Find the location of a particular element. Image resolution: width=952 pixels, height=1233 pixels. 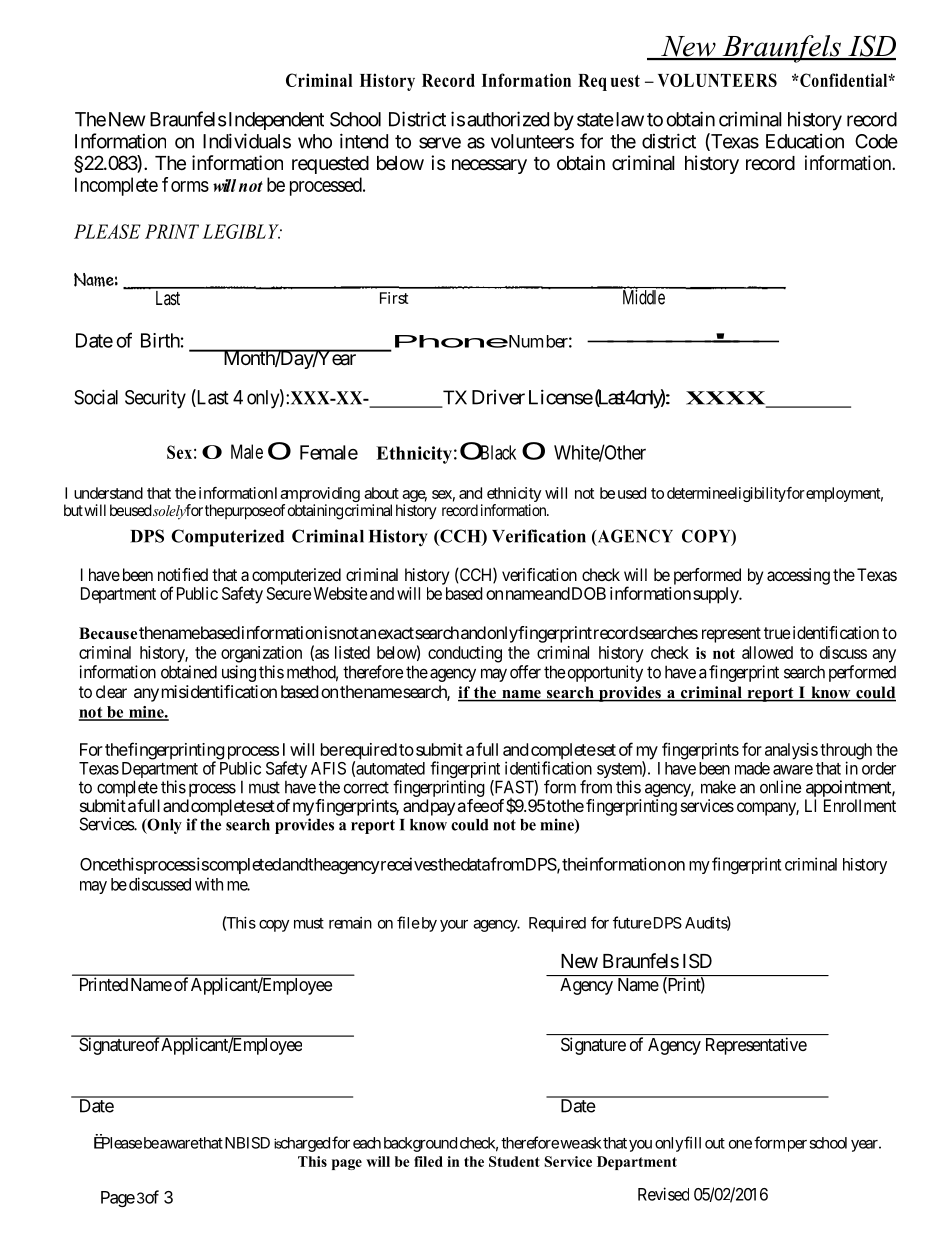

Student is located at coordinates (514, 1161).
